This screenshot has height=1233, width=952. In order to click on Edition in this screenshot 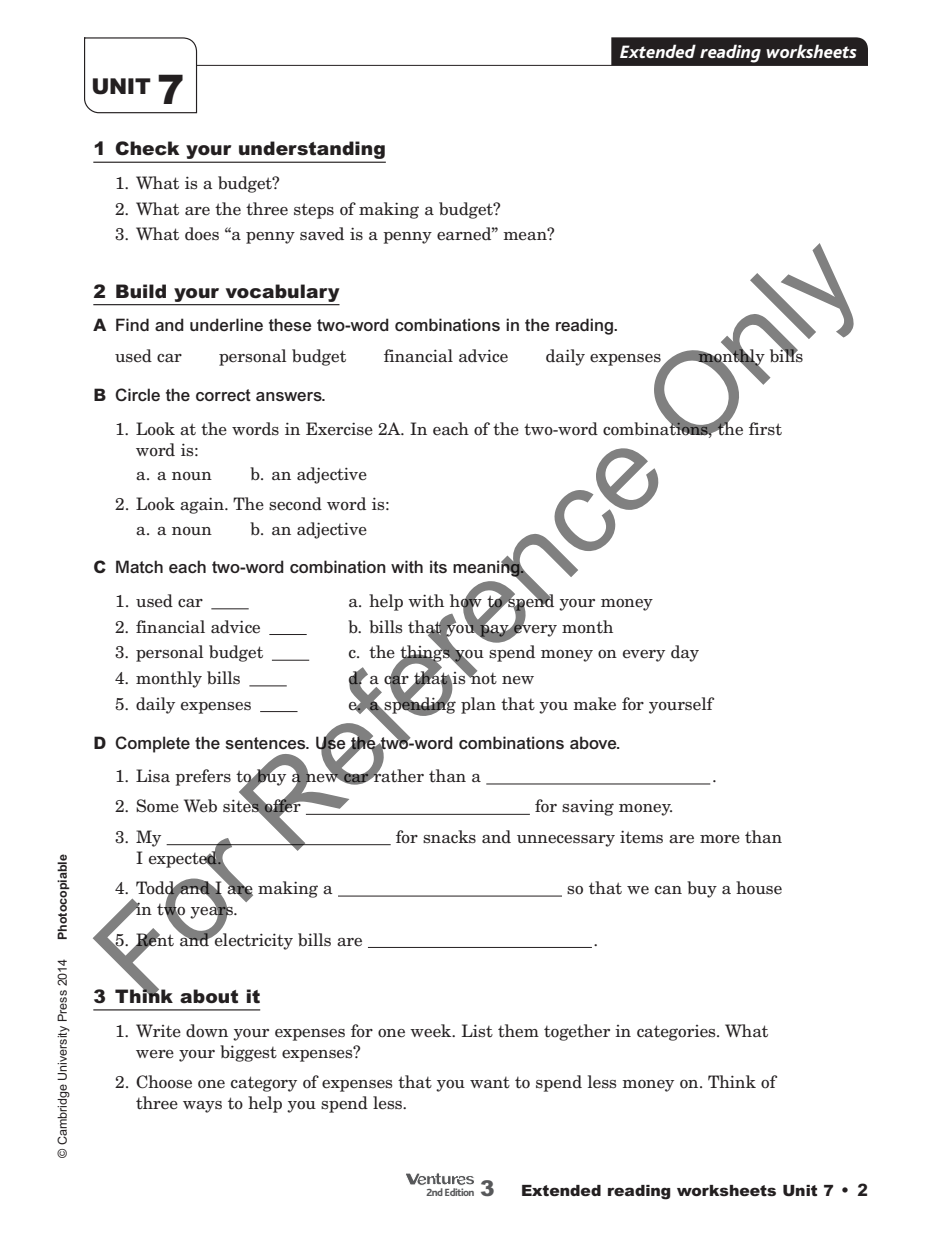, I will do `click(459, 1192)`.
